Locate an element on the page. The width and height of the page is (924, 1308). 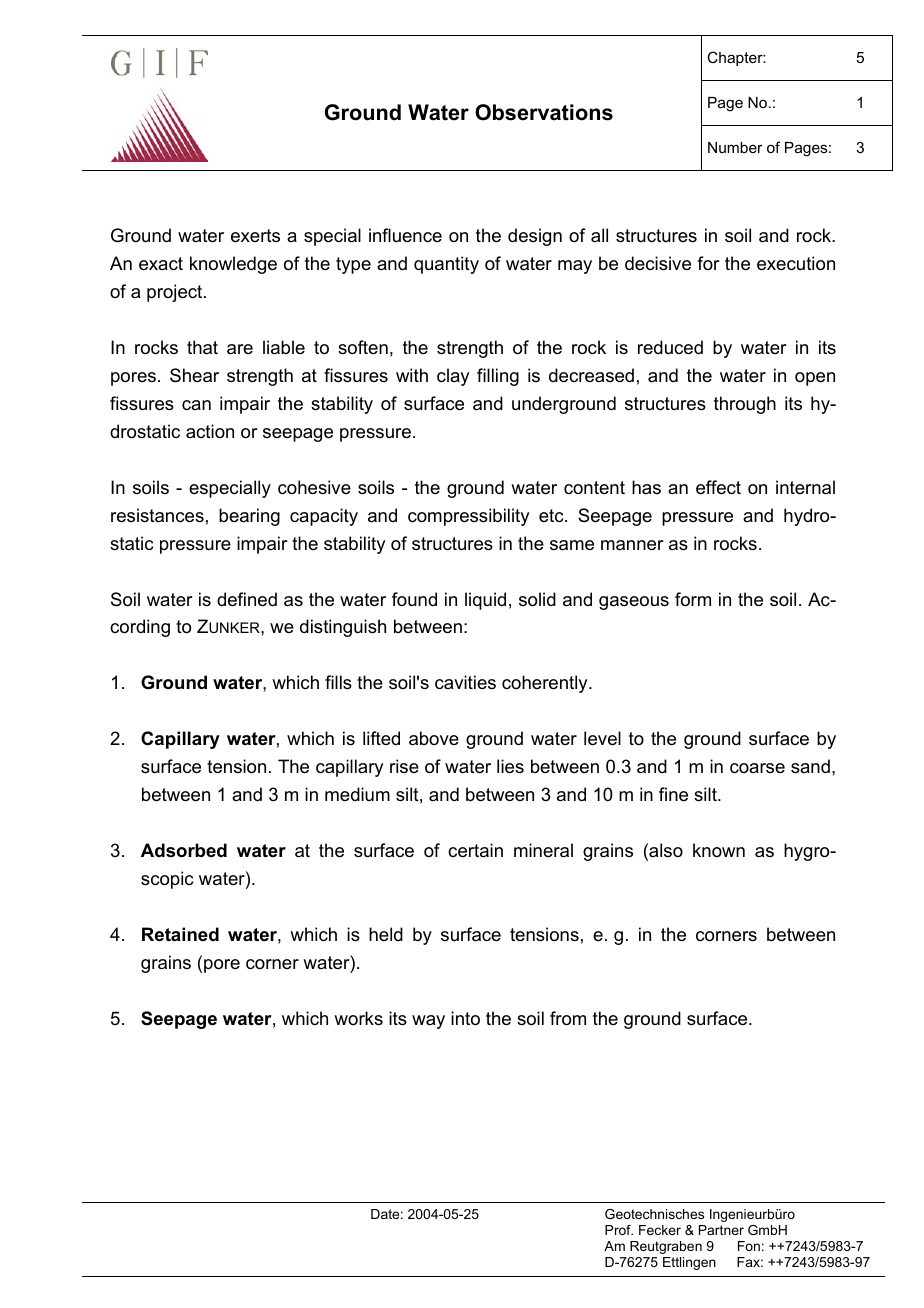
Number is located at coordinates (735, 147).
